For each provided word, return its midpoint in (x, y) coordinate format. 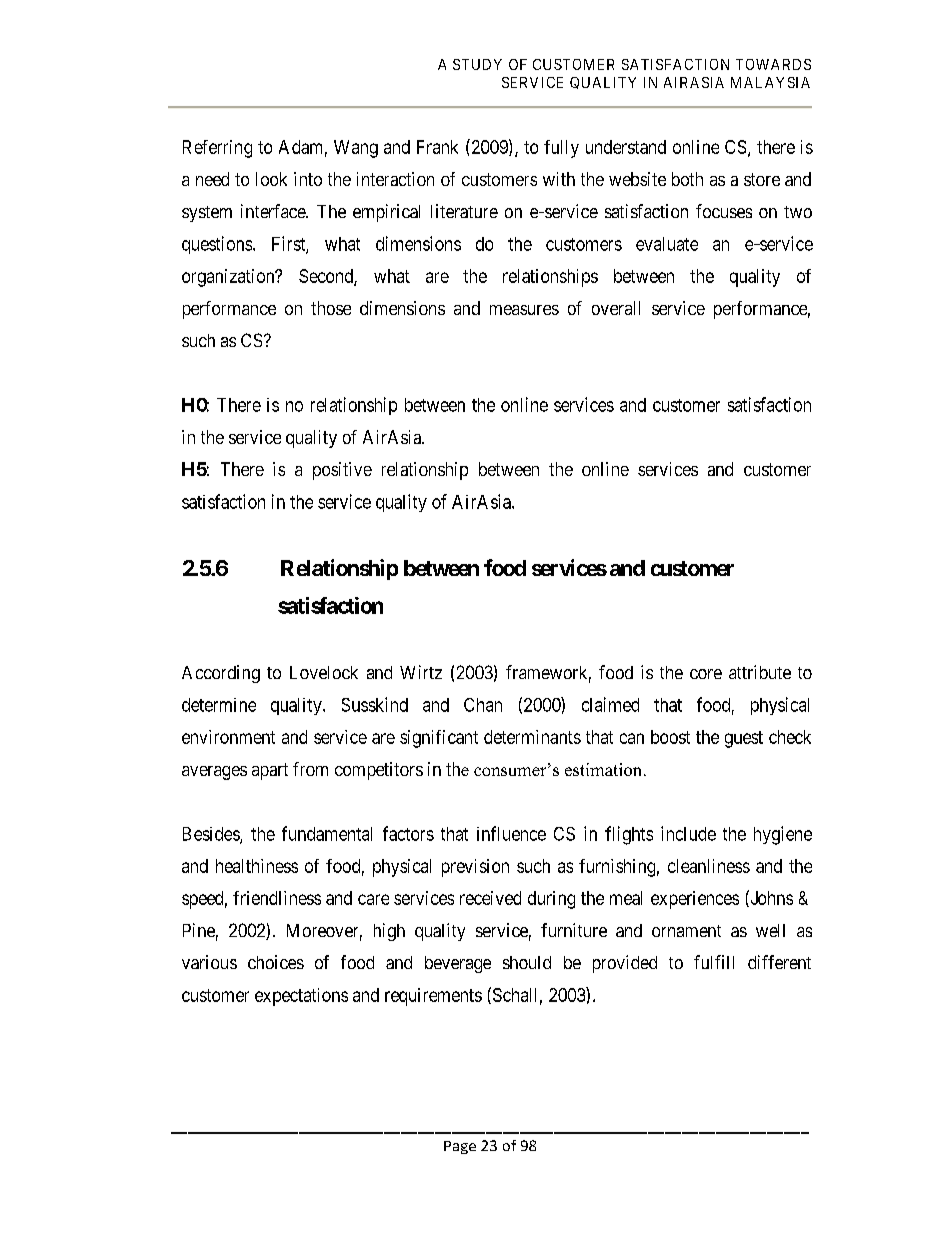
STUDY (477, 64)
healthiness (257, 866)
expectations (301, 997)
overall (616, 308)
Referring (217, 149)
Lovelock (324, 672)
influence (511, 833)
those (331, 308)
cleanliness (709, 866)
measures (524, 310)
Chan (483, 705)
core (706, 674)
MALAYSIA (770, 82)
